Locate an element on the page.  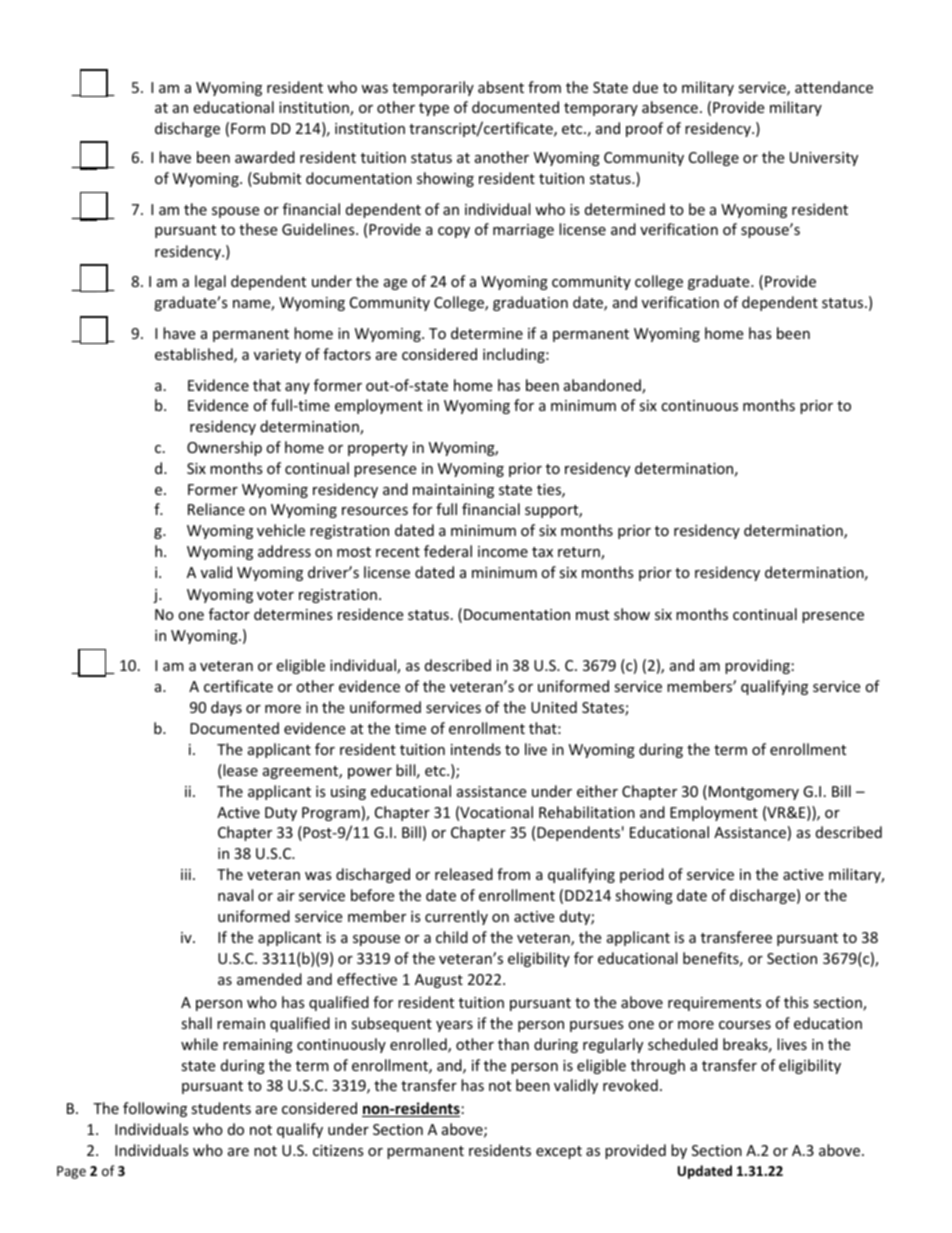
iii is located at coordinates (186, 874).
